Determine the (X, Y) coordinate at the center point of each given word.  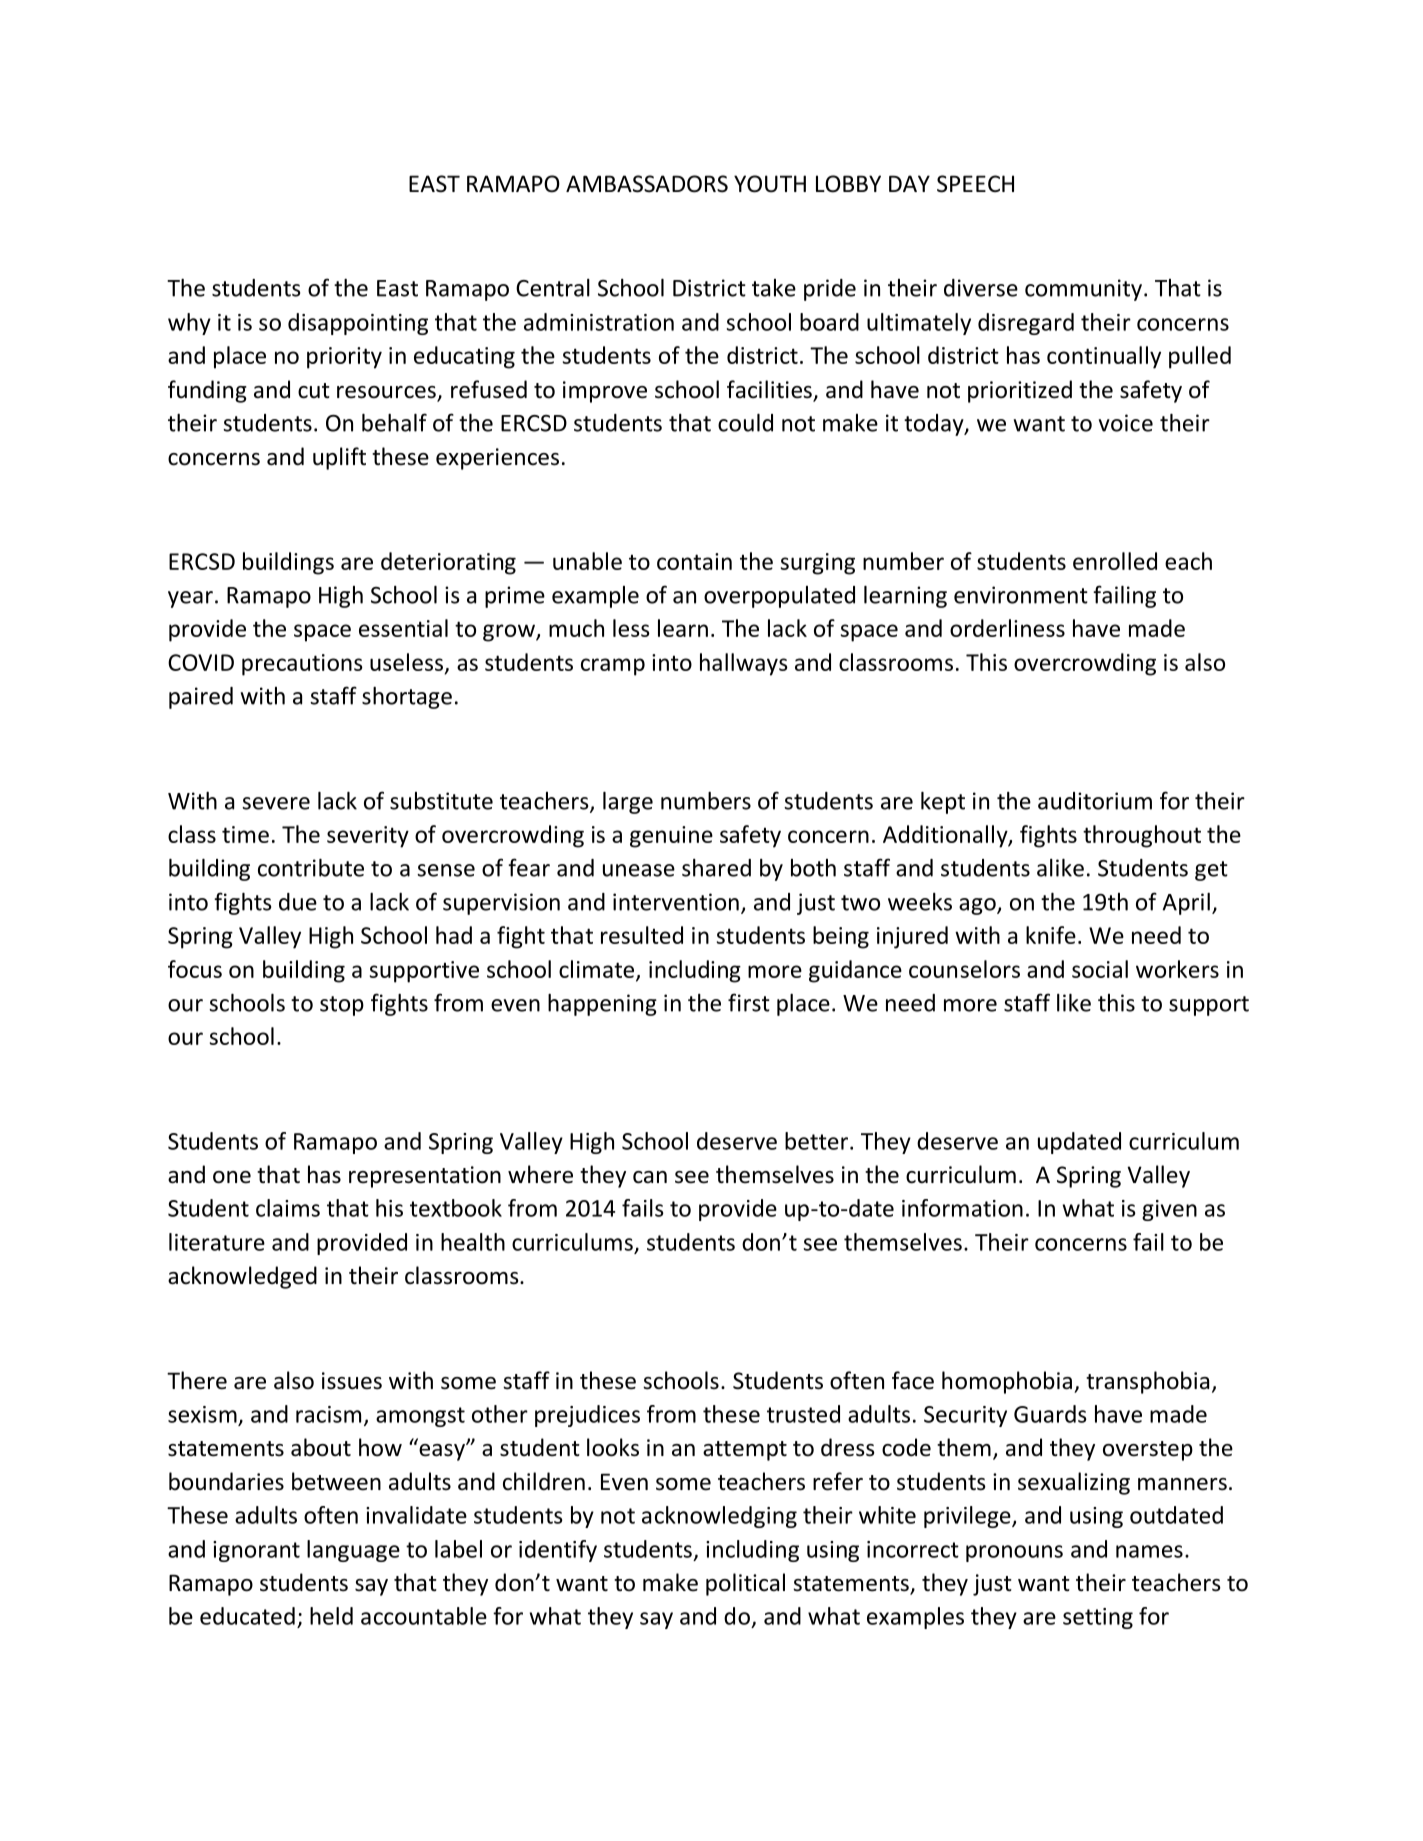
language (353, 1551)
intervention (676, 902)
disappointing (358, 324)
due (298, 902)
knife (1051, 935)
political (745, 1584)
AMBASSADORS (647, 184)
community (1083, 290)
